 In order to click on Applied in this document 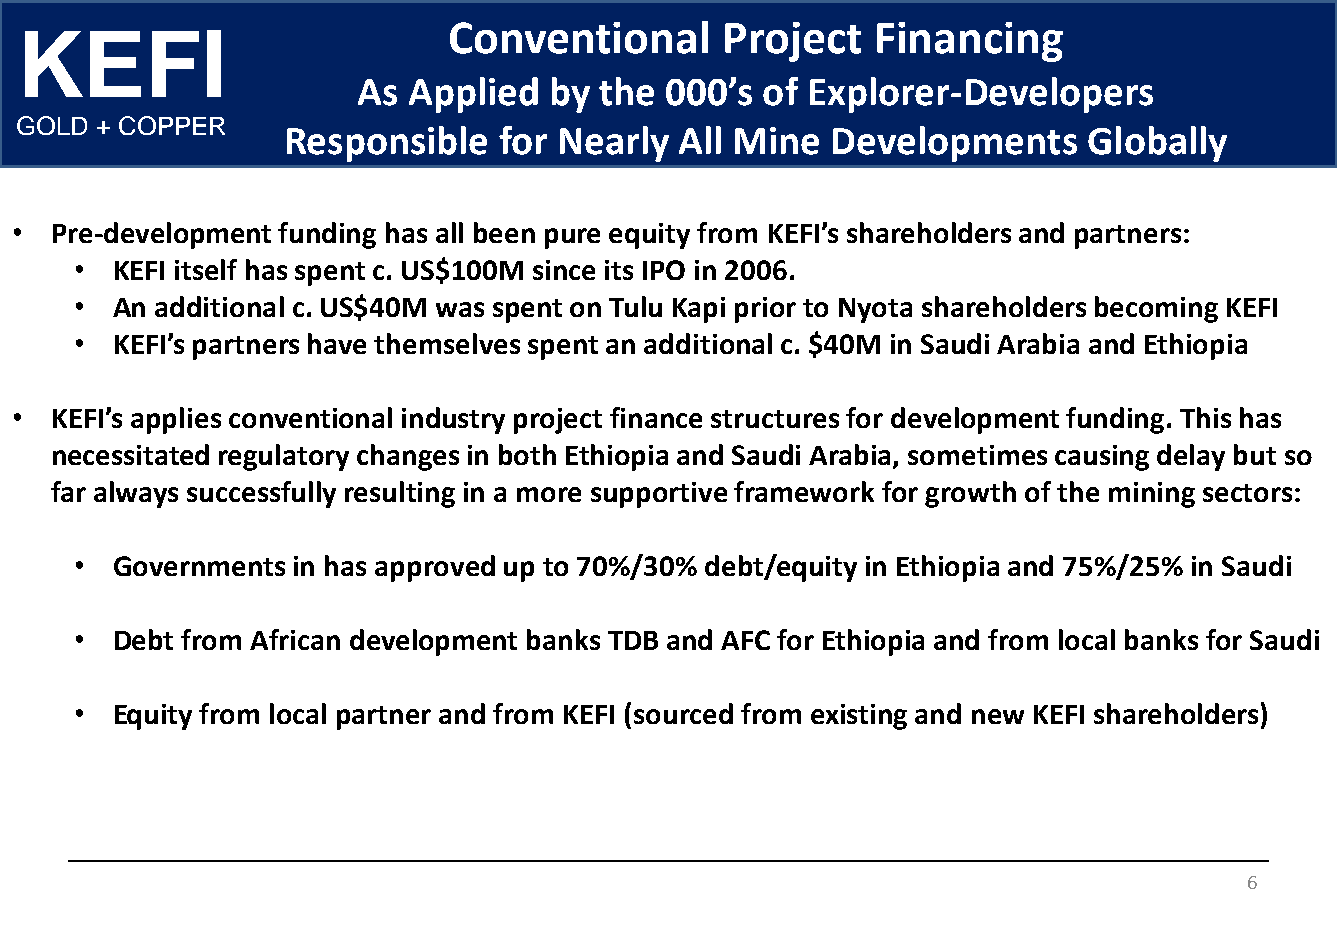, I will do `click(473, 95)`.
